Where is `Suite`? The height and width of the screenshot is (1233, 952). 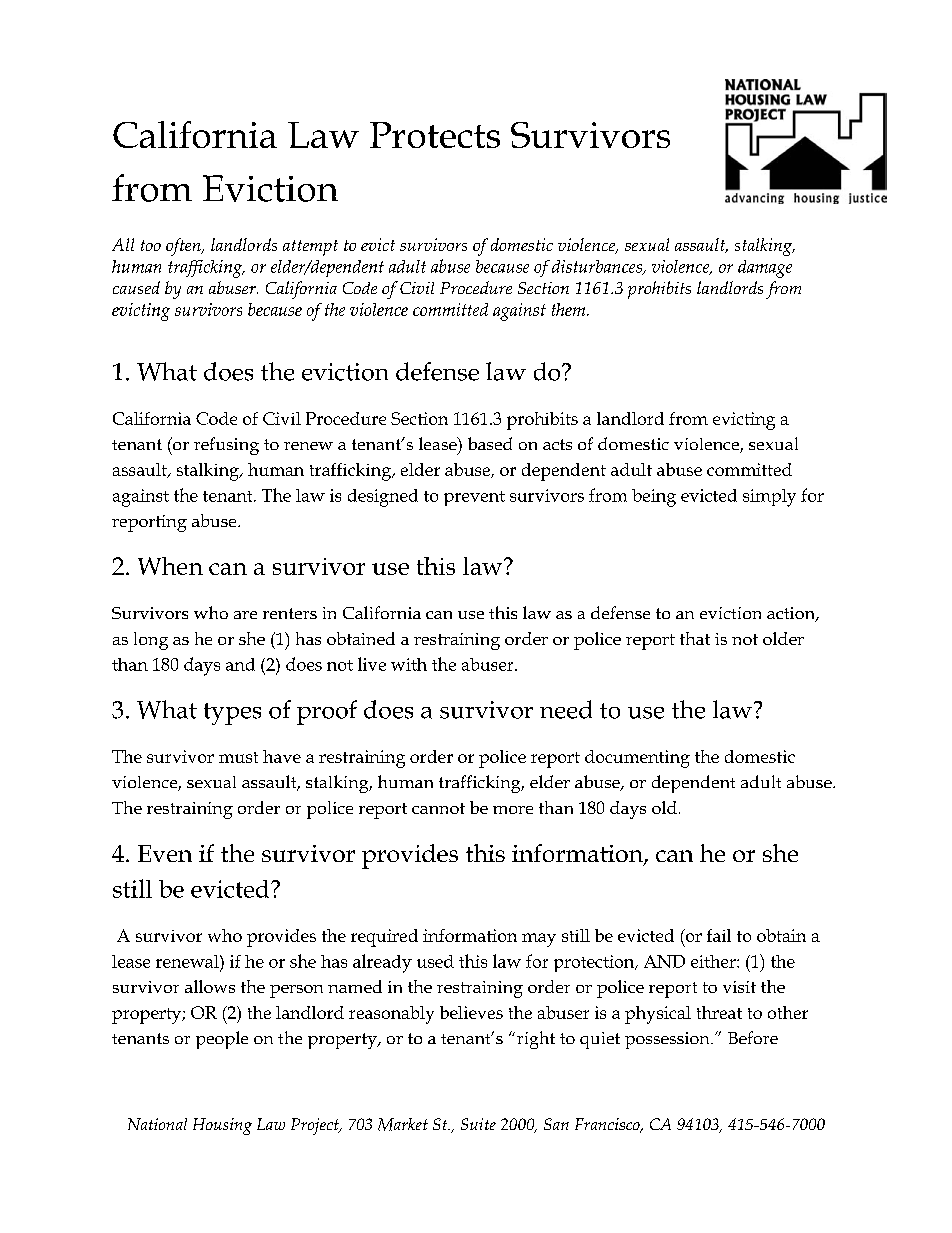 Suite is located at coordinates (478, 1124).
